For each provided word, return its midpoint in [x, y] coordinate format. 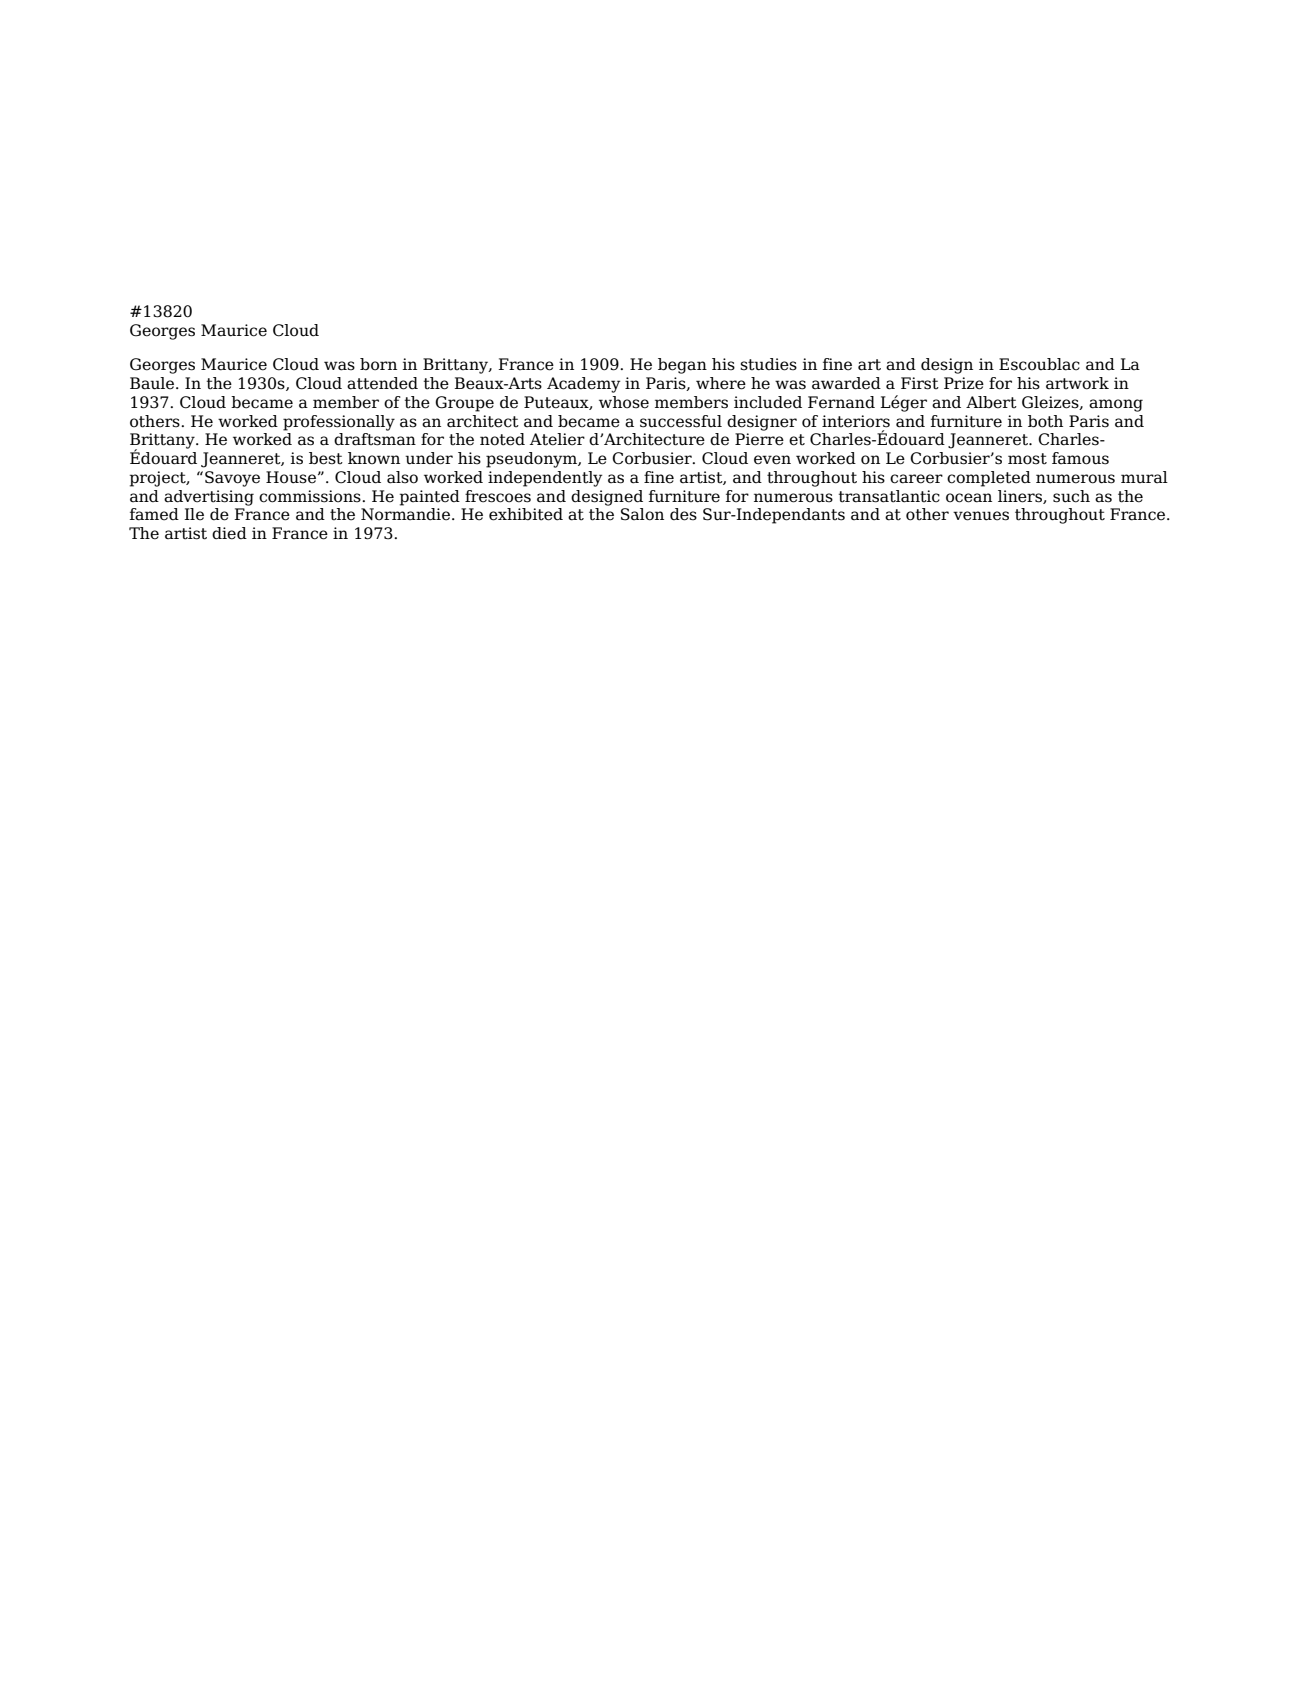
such [1071, 496]
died [229, 533]
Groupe [464, 404]
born [378, 364]
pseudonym [532, 460]
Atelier [557, 439]
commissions [311, 496]
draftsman [375, 439]
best [326, 458]
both [1045, 421]
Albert [991, 402]
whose [624, 402]
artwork [1077, 383]
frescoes [498, 496]
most [1027, 459]
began [682, 366]
